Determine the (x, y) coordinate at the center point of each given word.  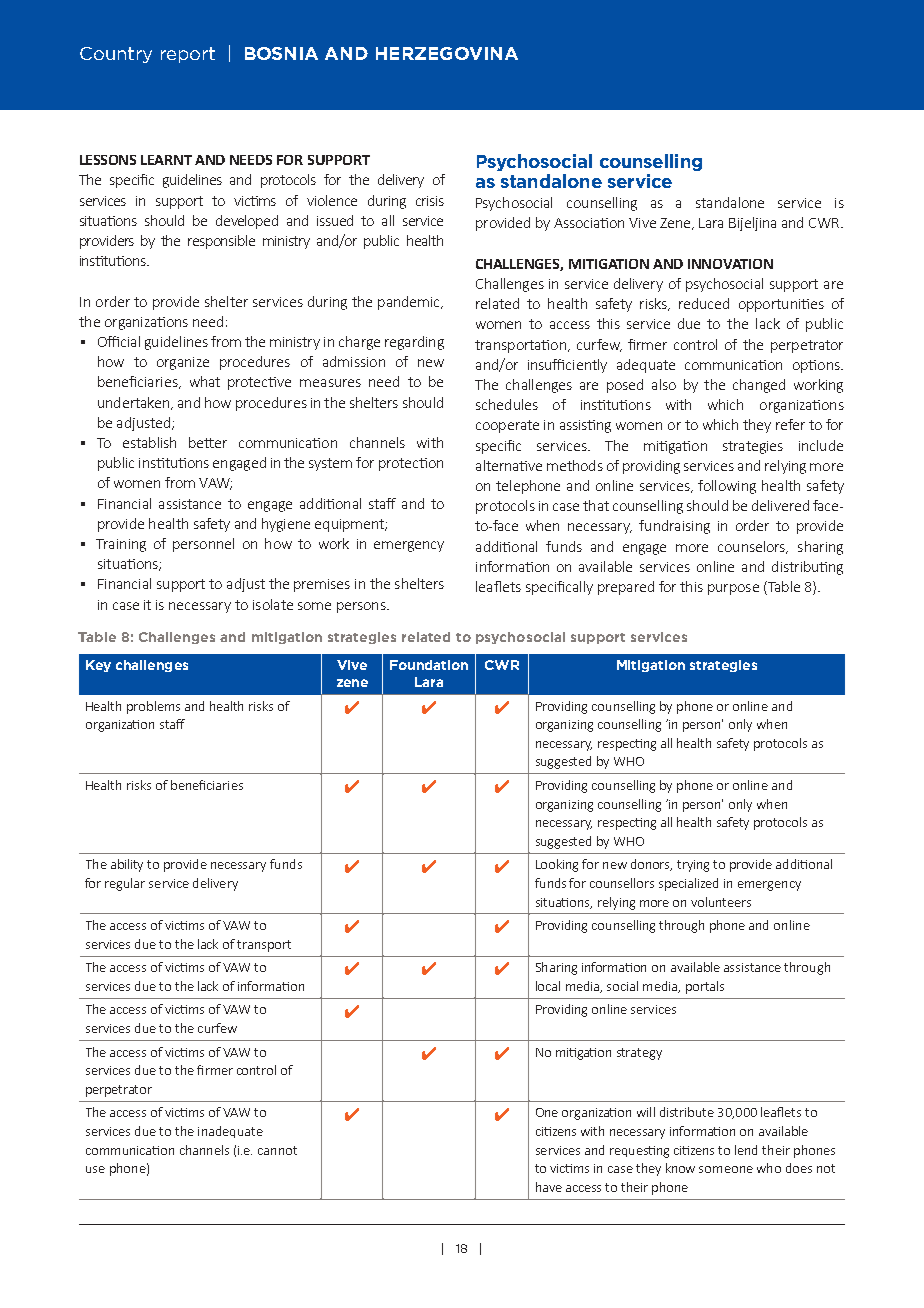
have (549, 1187)
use (95, 1169)
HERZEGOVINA (447, 53)
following (727, 487)
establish (149, 442)
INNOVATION (730, 264)
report (188, 55)
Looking (557, 865)
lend (746, 1150)
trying (693, 866)
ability (127, 865)
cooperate (507, 426)
